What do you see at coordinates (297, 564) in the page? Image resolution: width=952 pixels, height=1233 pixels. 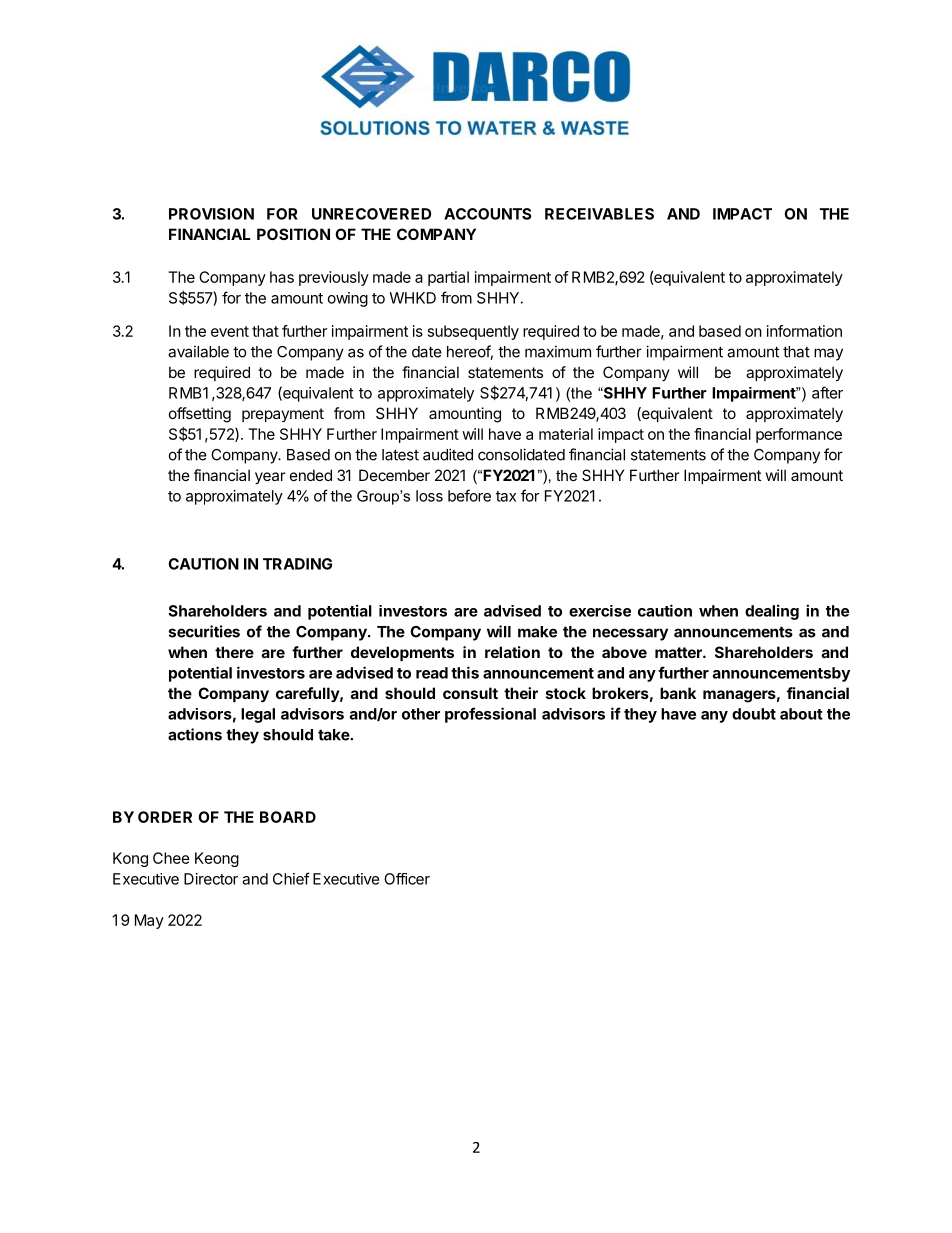 I see `TRADING` at bounding box center [297, 564].
